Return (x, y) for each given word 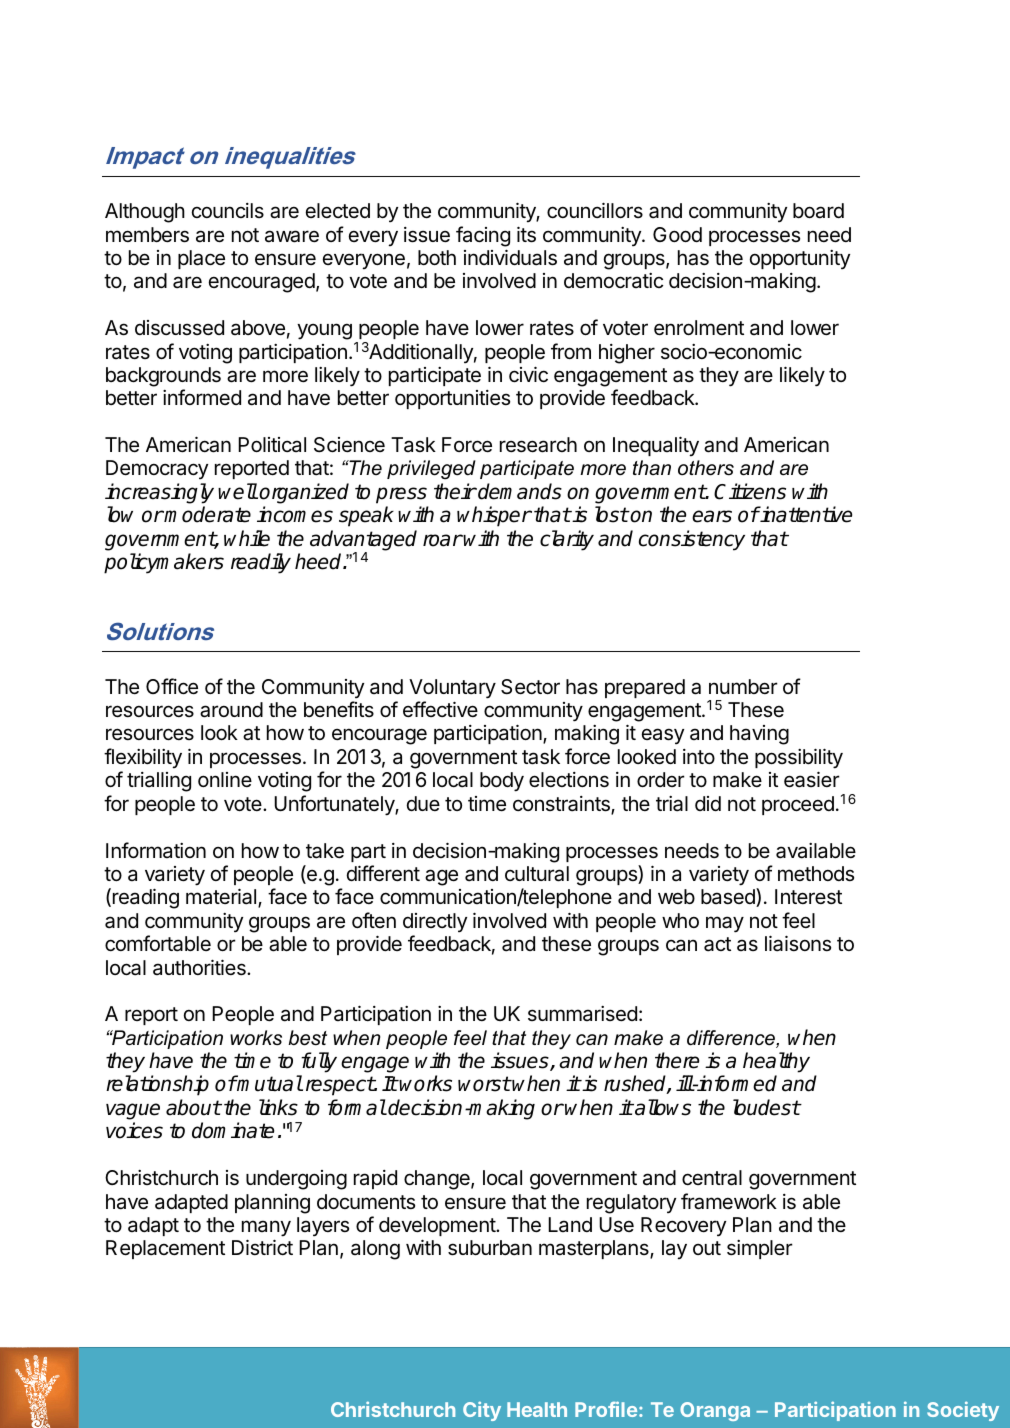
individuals (510, 257)
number (743, 686)
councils (228, 210)
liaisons (798, 943)
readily (261, 563)
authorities (200, 967)
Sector (530, 687)
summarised (582, 1014)
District (262, 1247)
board (818, 211)
